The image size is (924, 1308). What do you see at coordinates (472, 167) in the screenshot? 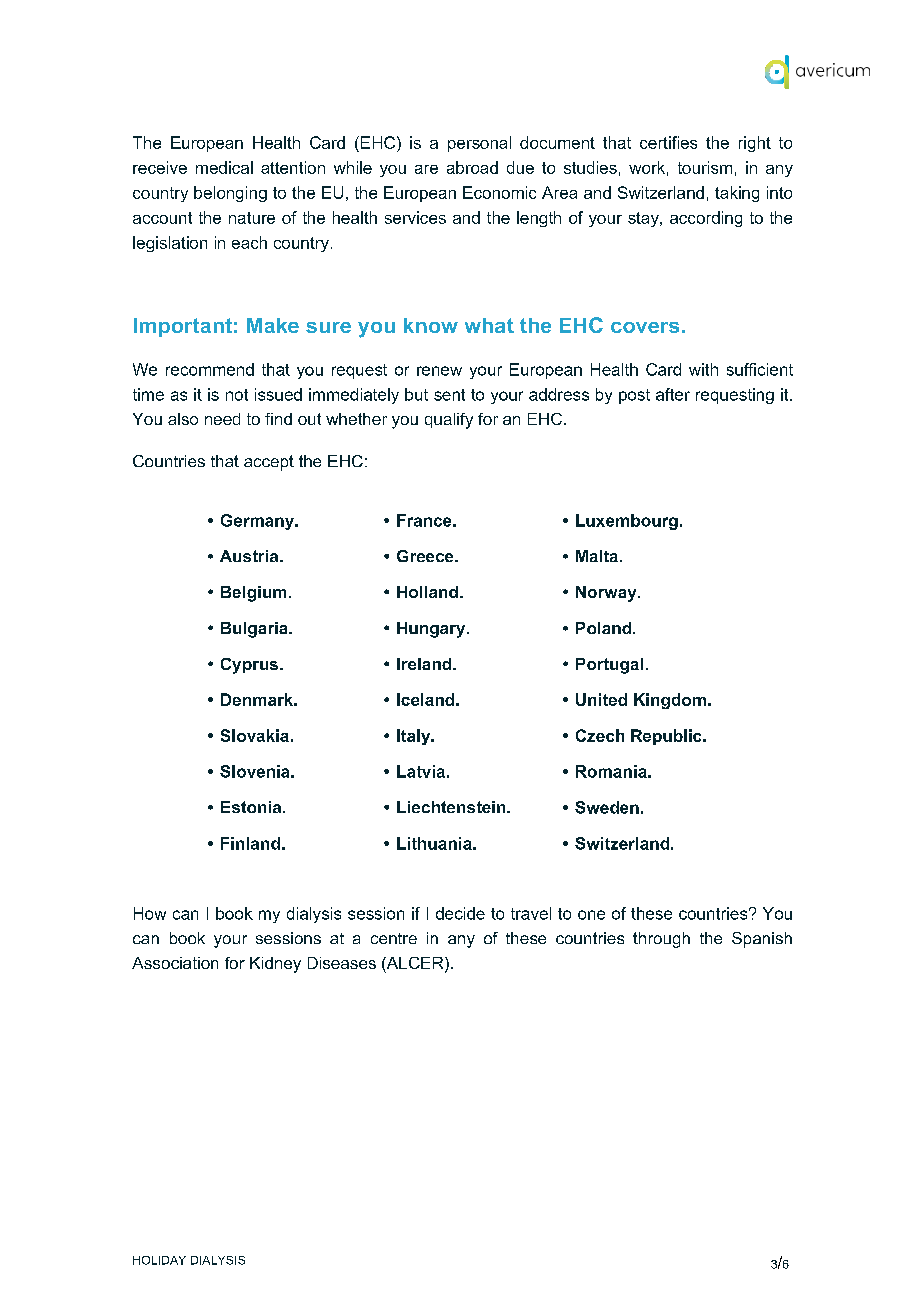
I see `abroad` at bounding box center [472, 167].
